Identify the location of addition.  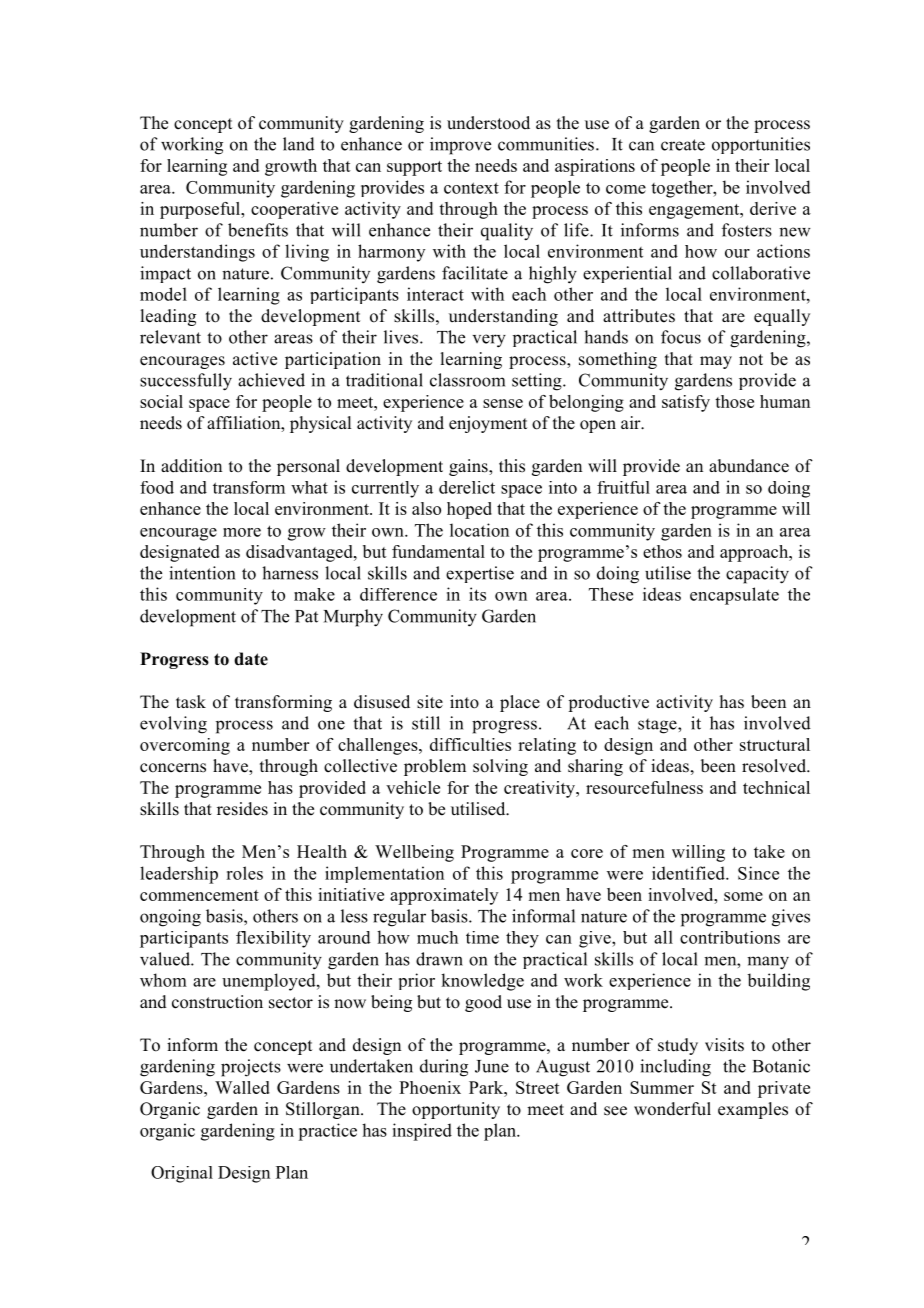
(191, 466).
